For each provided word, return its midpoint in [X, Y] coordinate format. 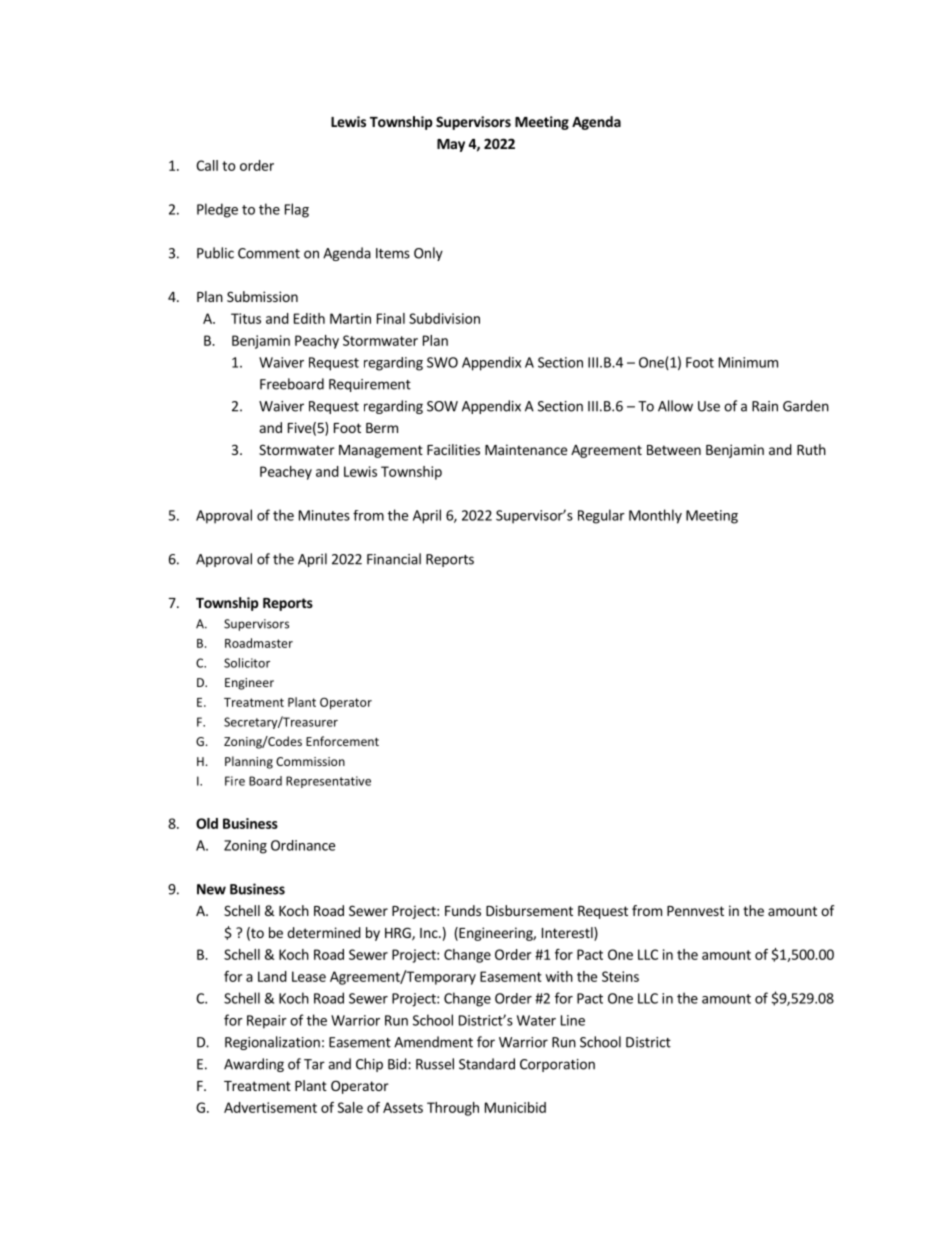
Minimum [748, 362]
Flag [297, 210]
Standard [487, 1064]
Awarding [254, 1065]
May [451, 145]
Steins [620, 976]
